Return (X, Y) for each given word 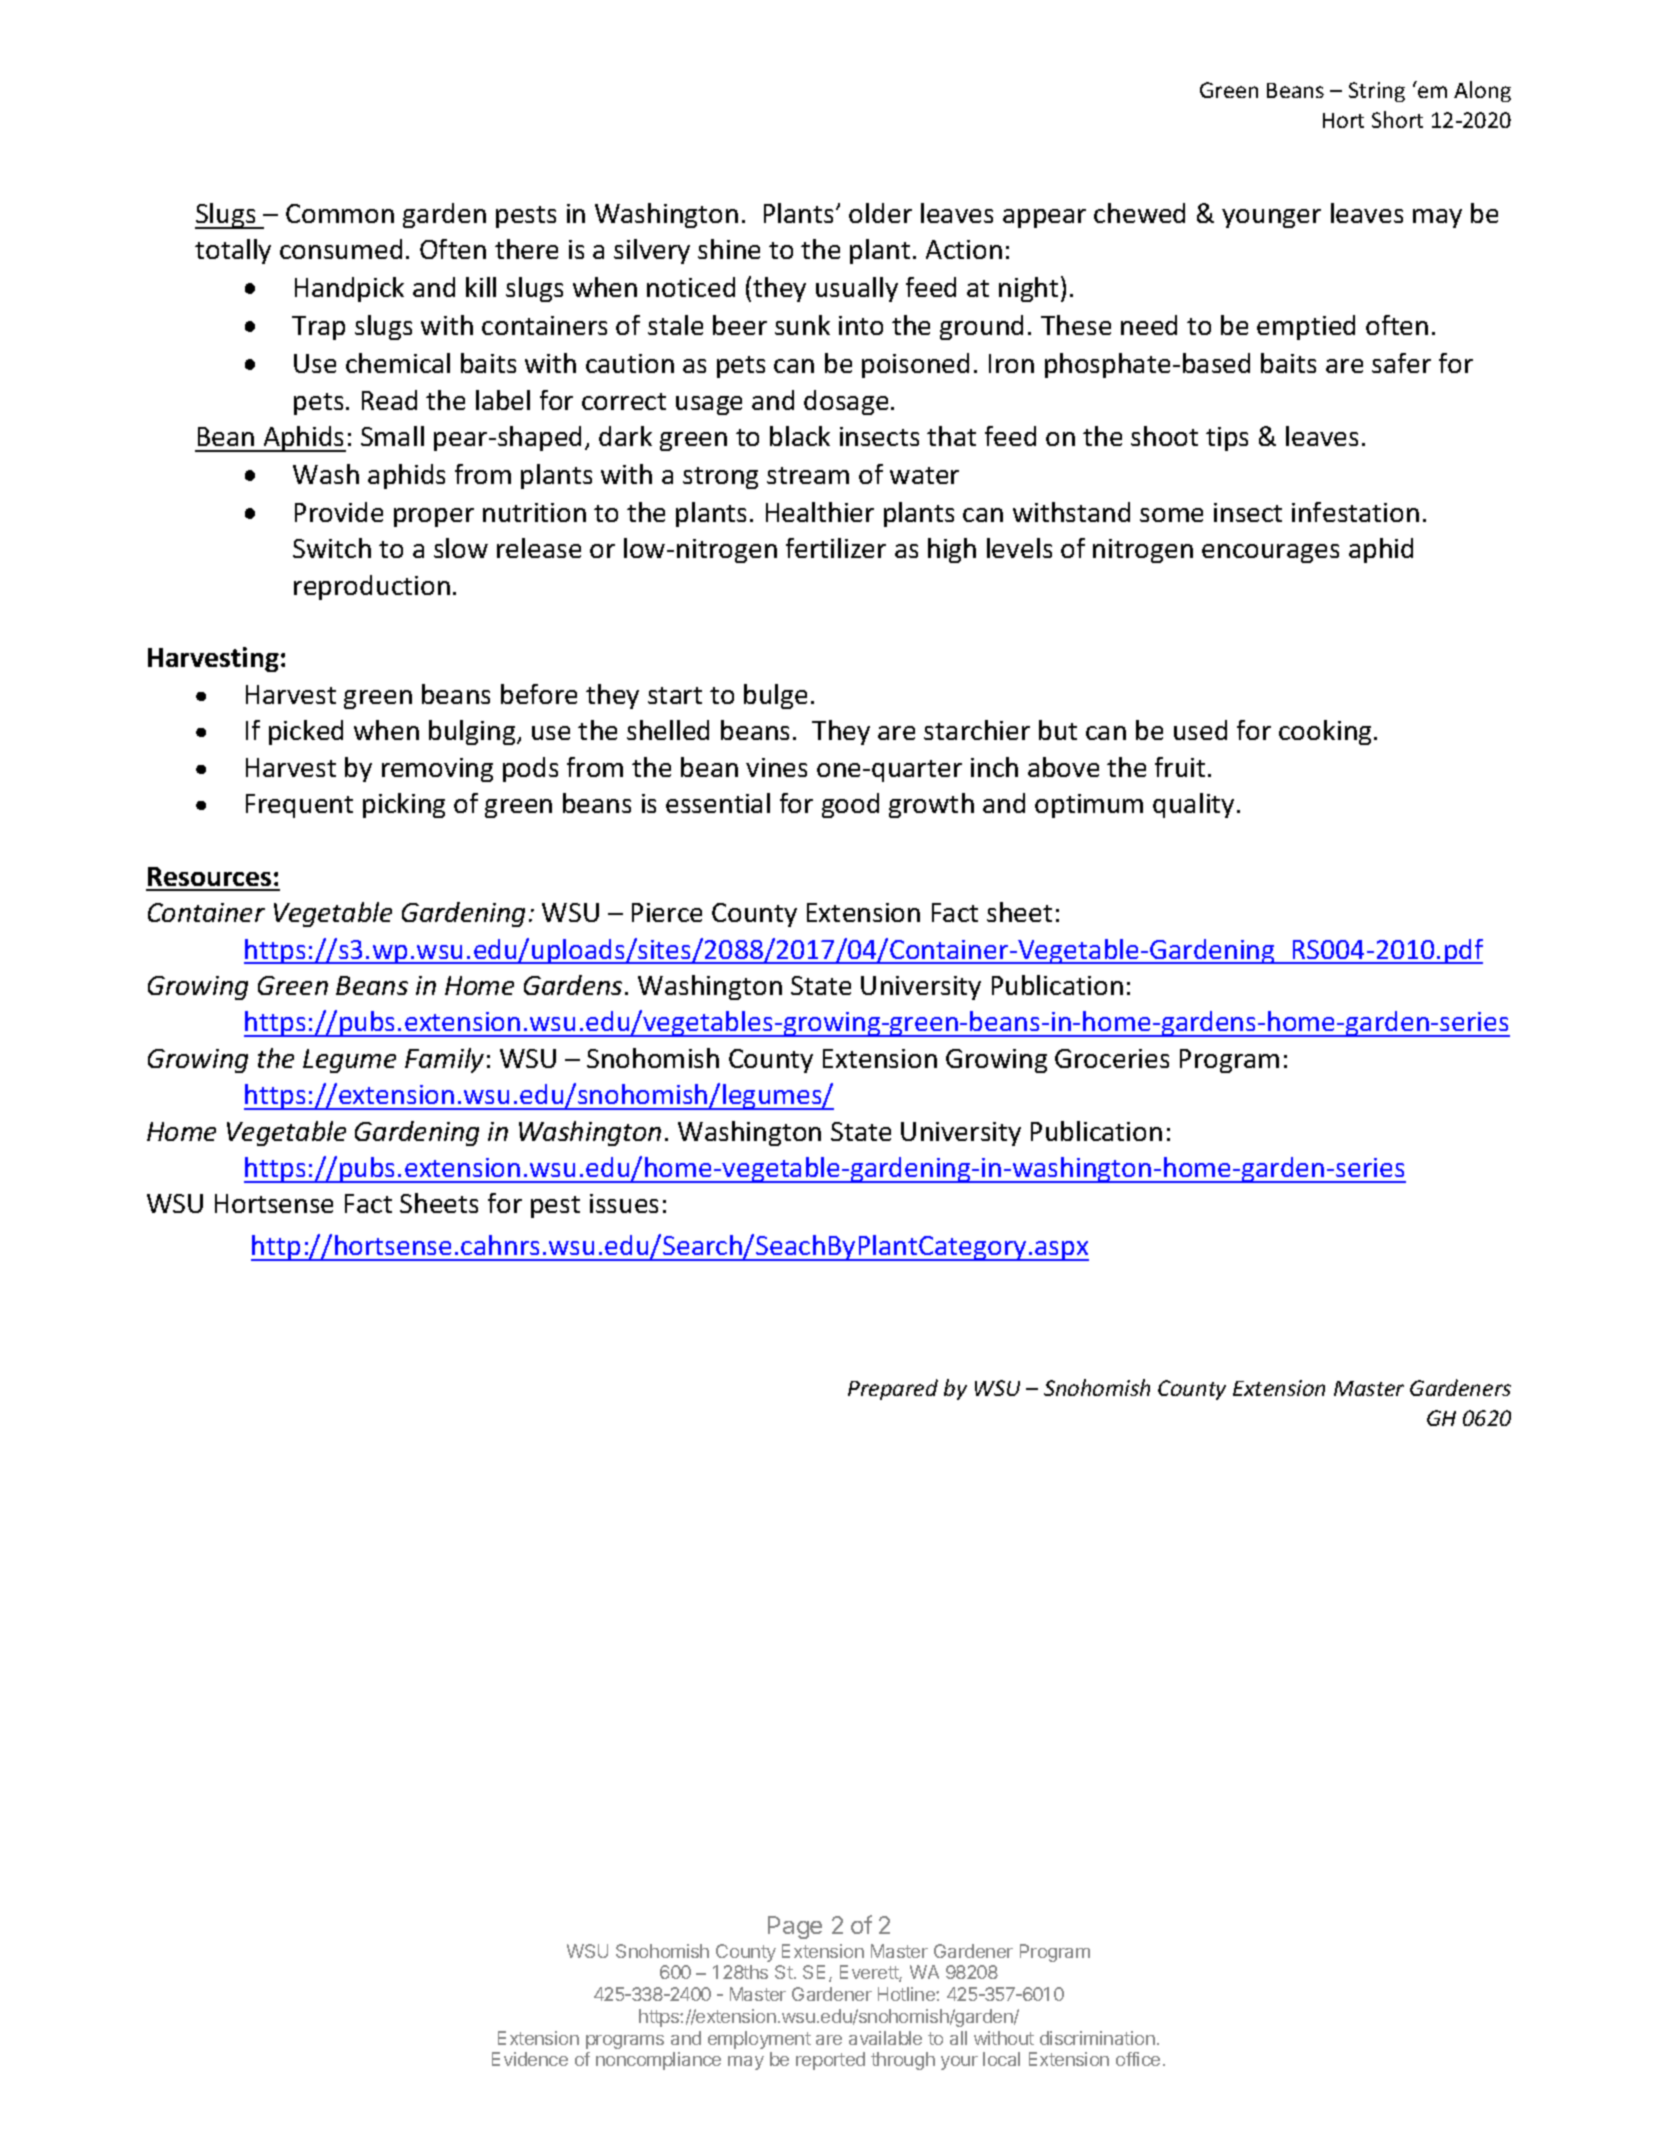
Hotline (907, 1994)
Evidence (530, 2059)
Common (340, 213)
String (1377, 92)
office (1138, 2059)
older (880, 213)
